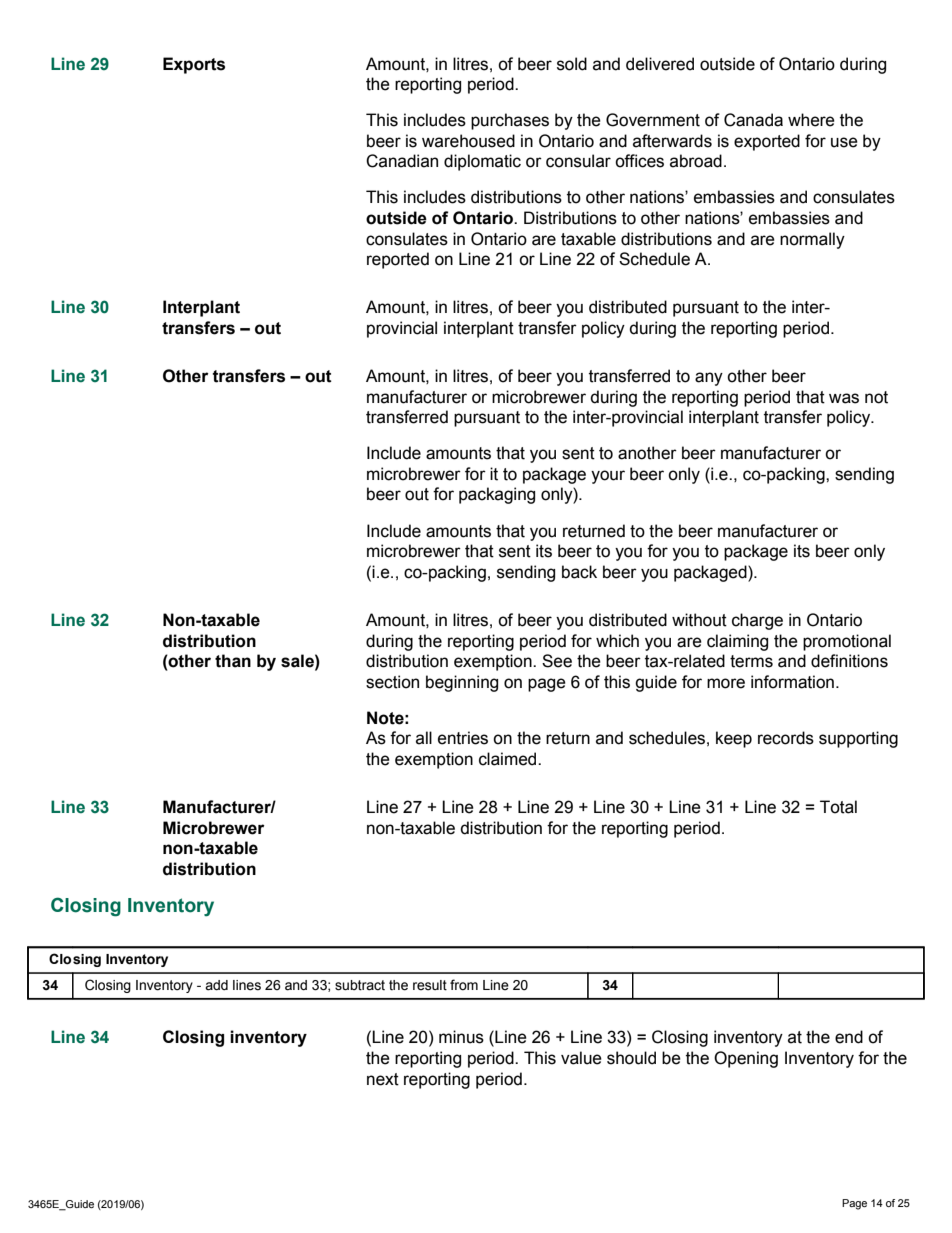 The image size is (952, 1233). I want to click on Canada, so click(753, 120).
